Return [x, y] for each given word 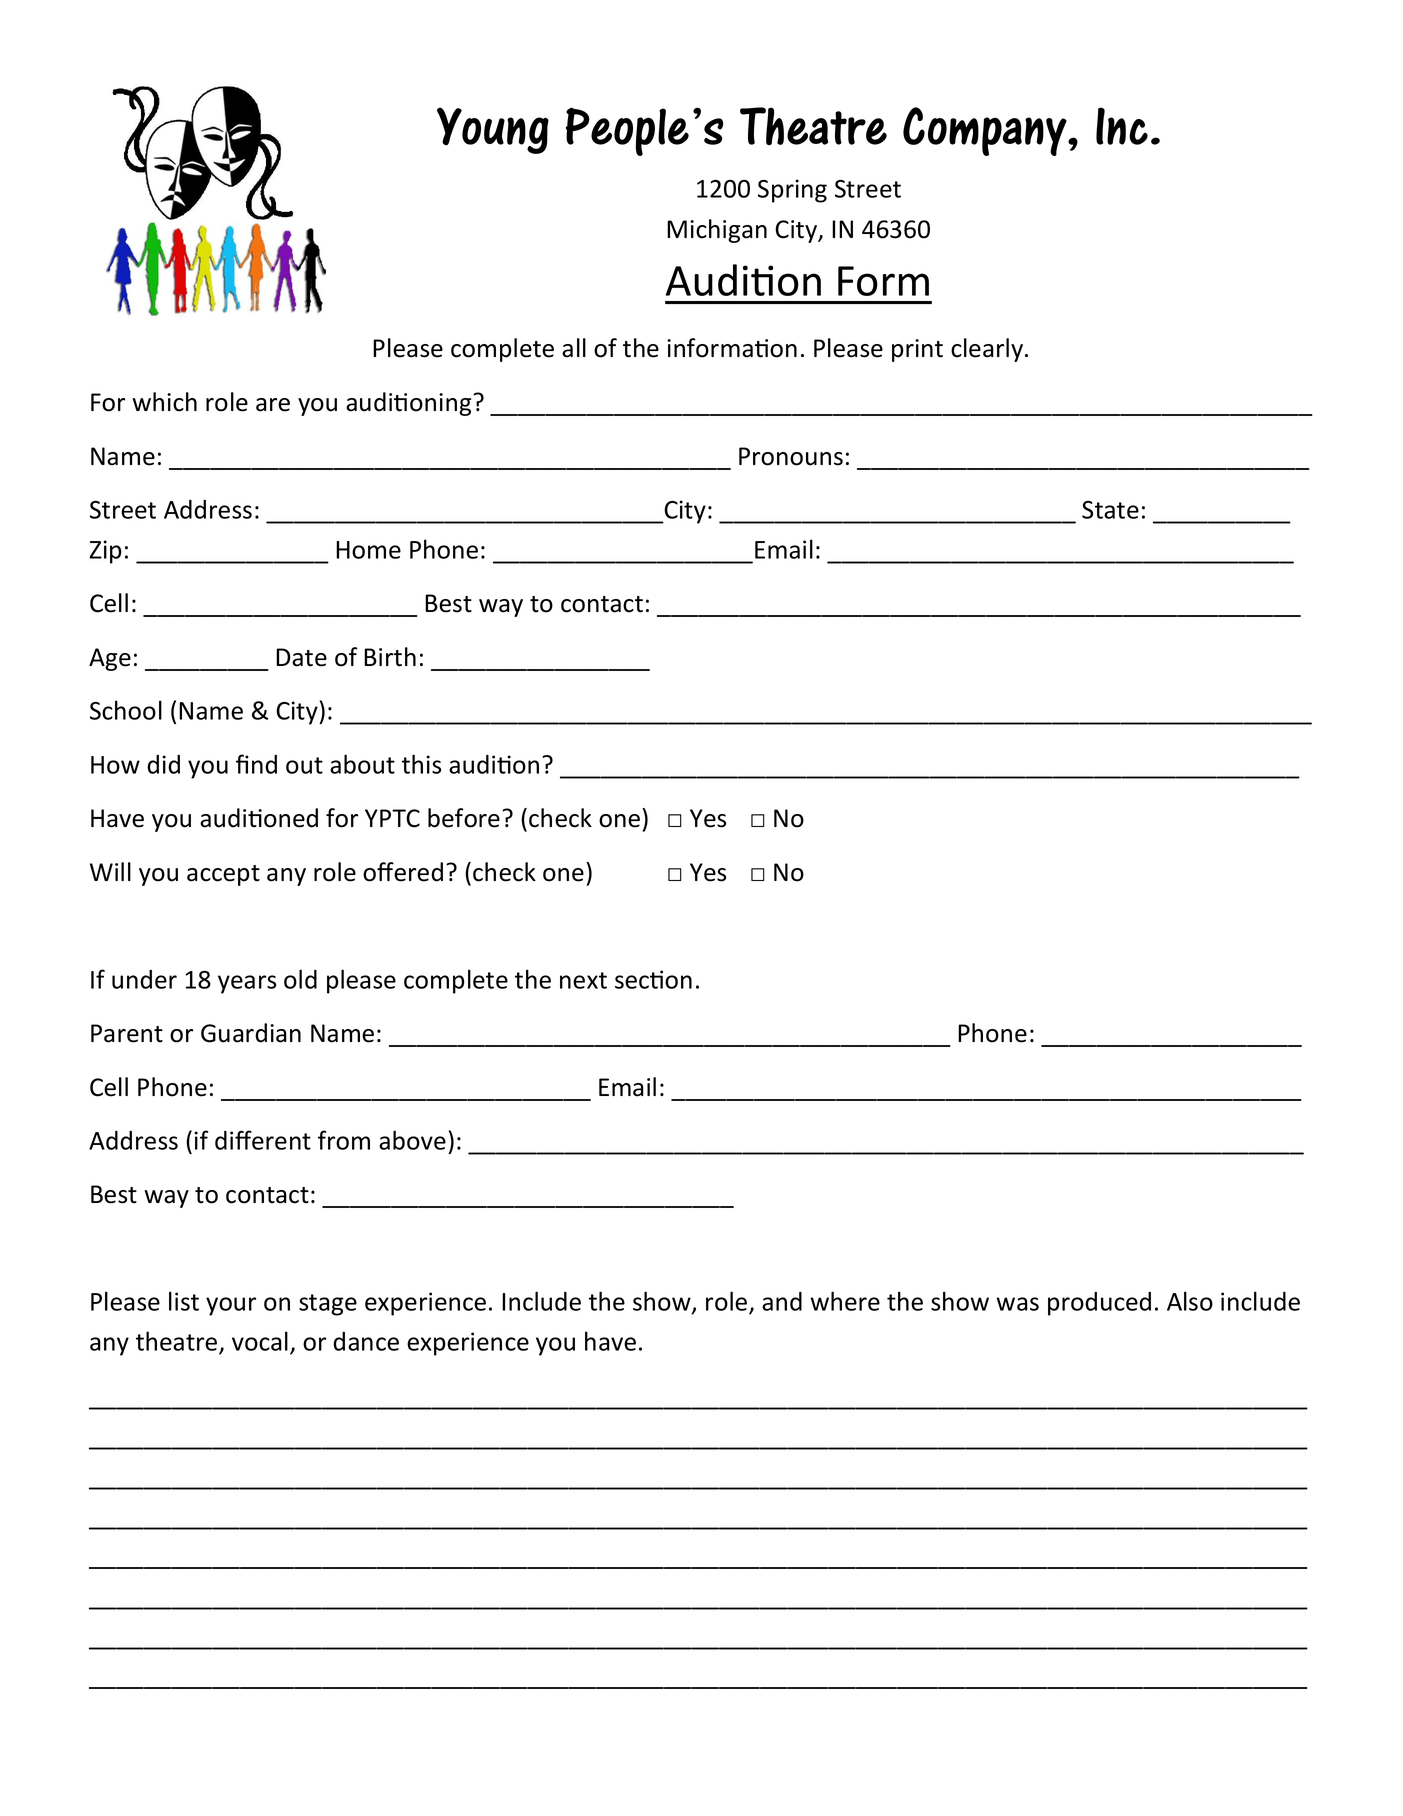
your [231, 1306]
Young [493, 130]
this [421, 764]
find [256, 764]
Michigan [717, 231]
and [782, 1301]
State [1110, 510]
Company [986, 131]
